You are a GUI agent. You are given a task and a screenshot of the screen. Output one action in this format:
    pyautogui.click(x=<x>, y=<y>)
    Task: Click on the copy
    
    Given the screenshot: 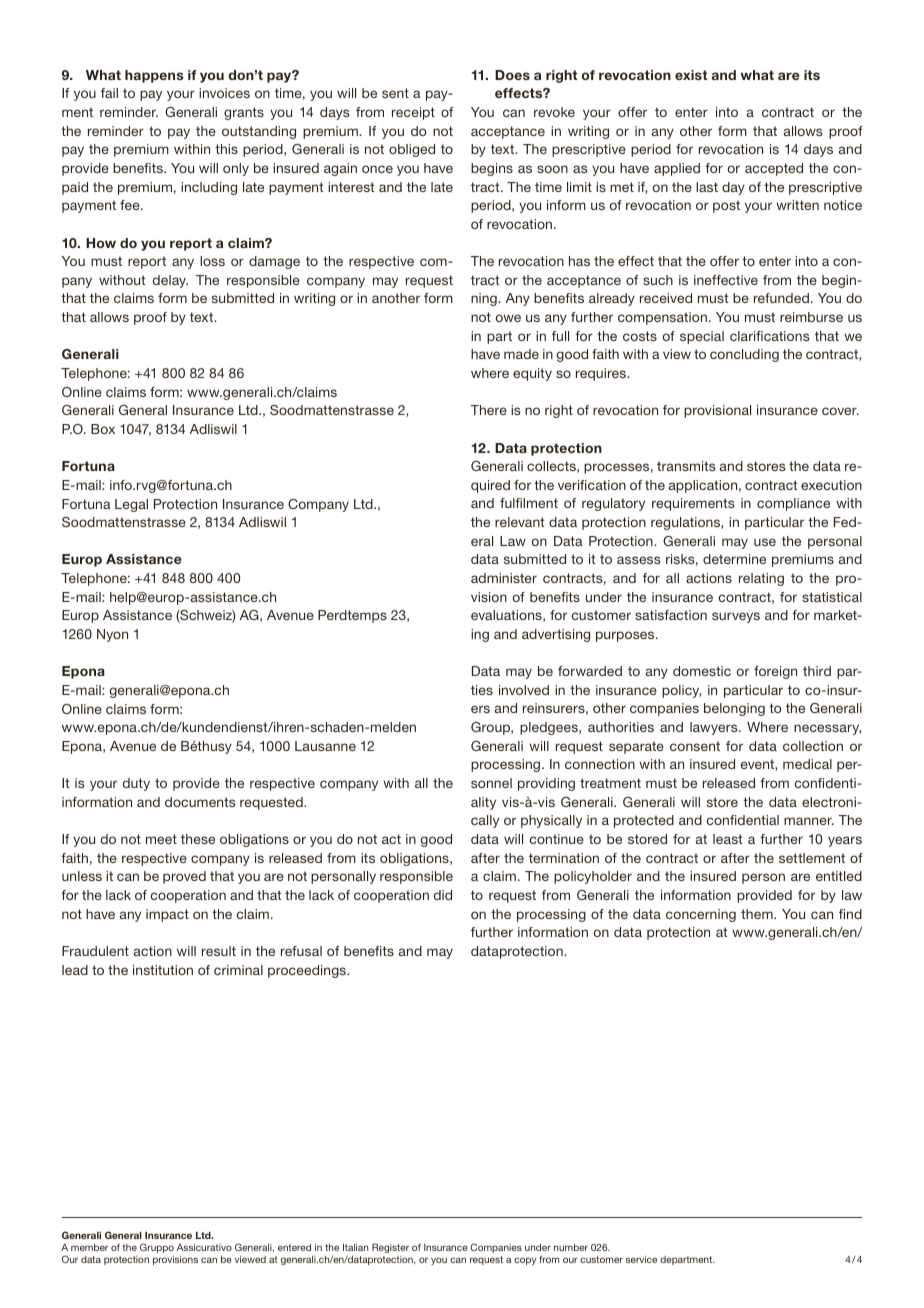 What is the action you would take?
    pyautogui.click(x=525, y=1261)
